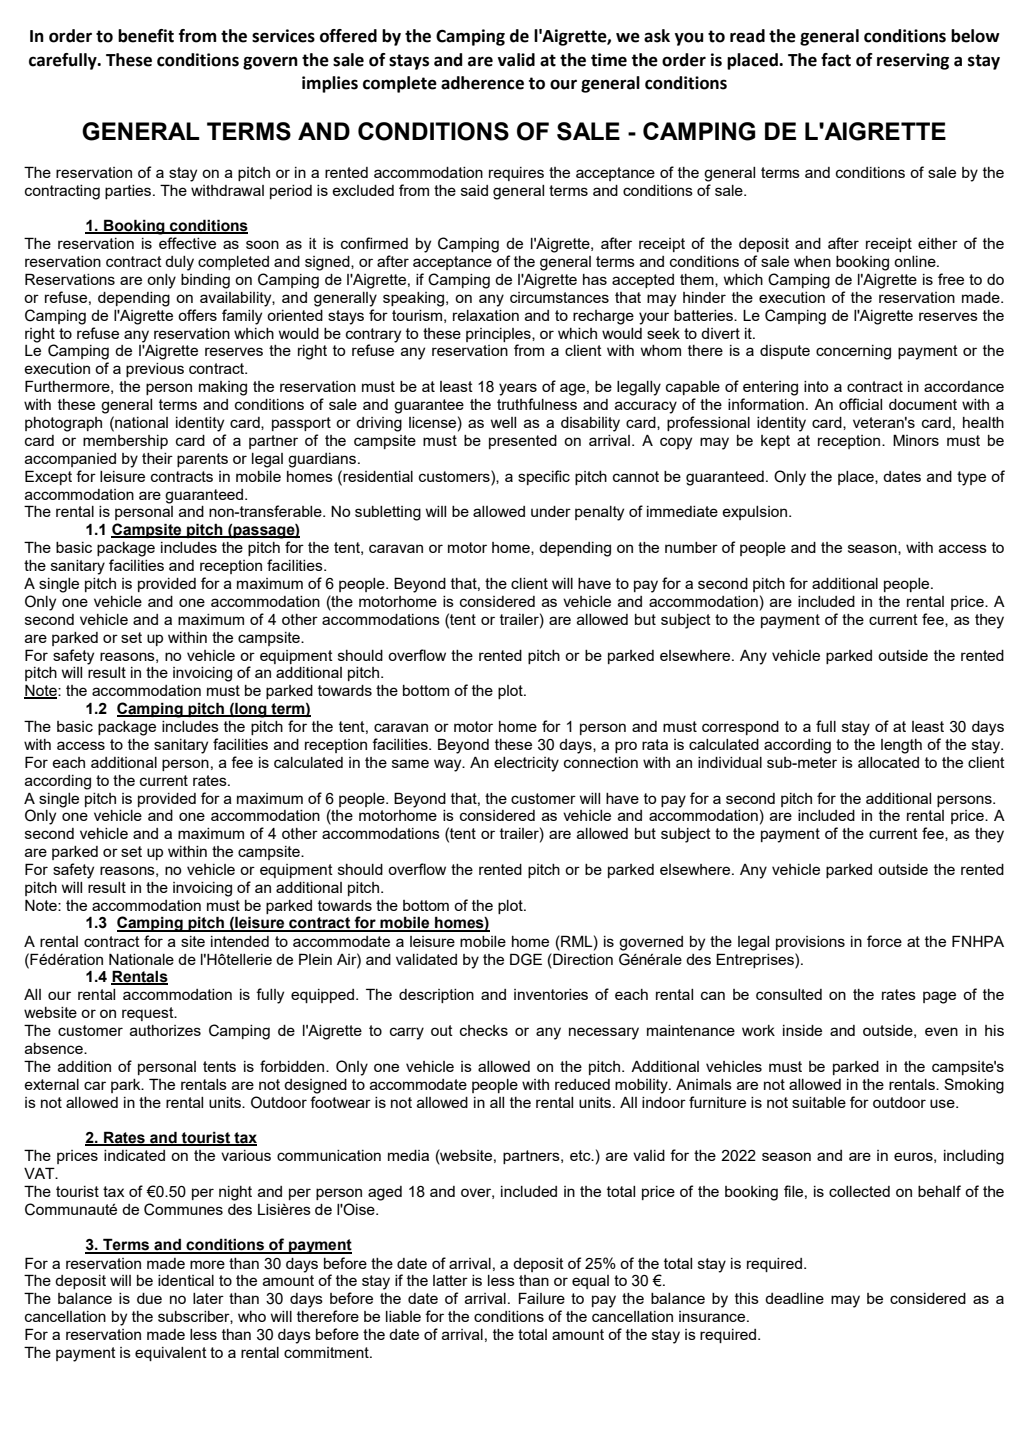  What do you see at coordinates (860, 404) in the screenshot?
I see `official` at bounding box center [860, 404].
